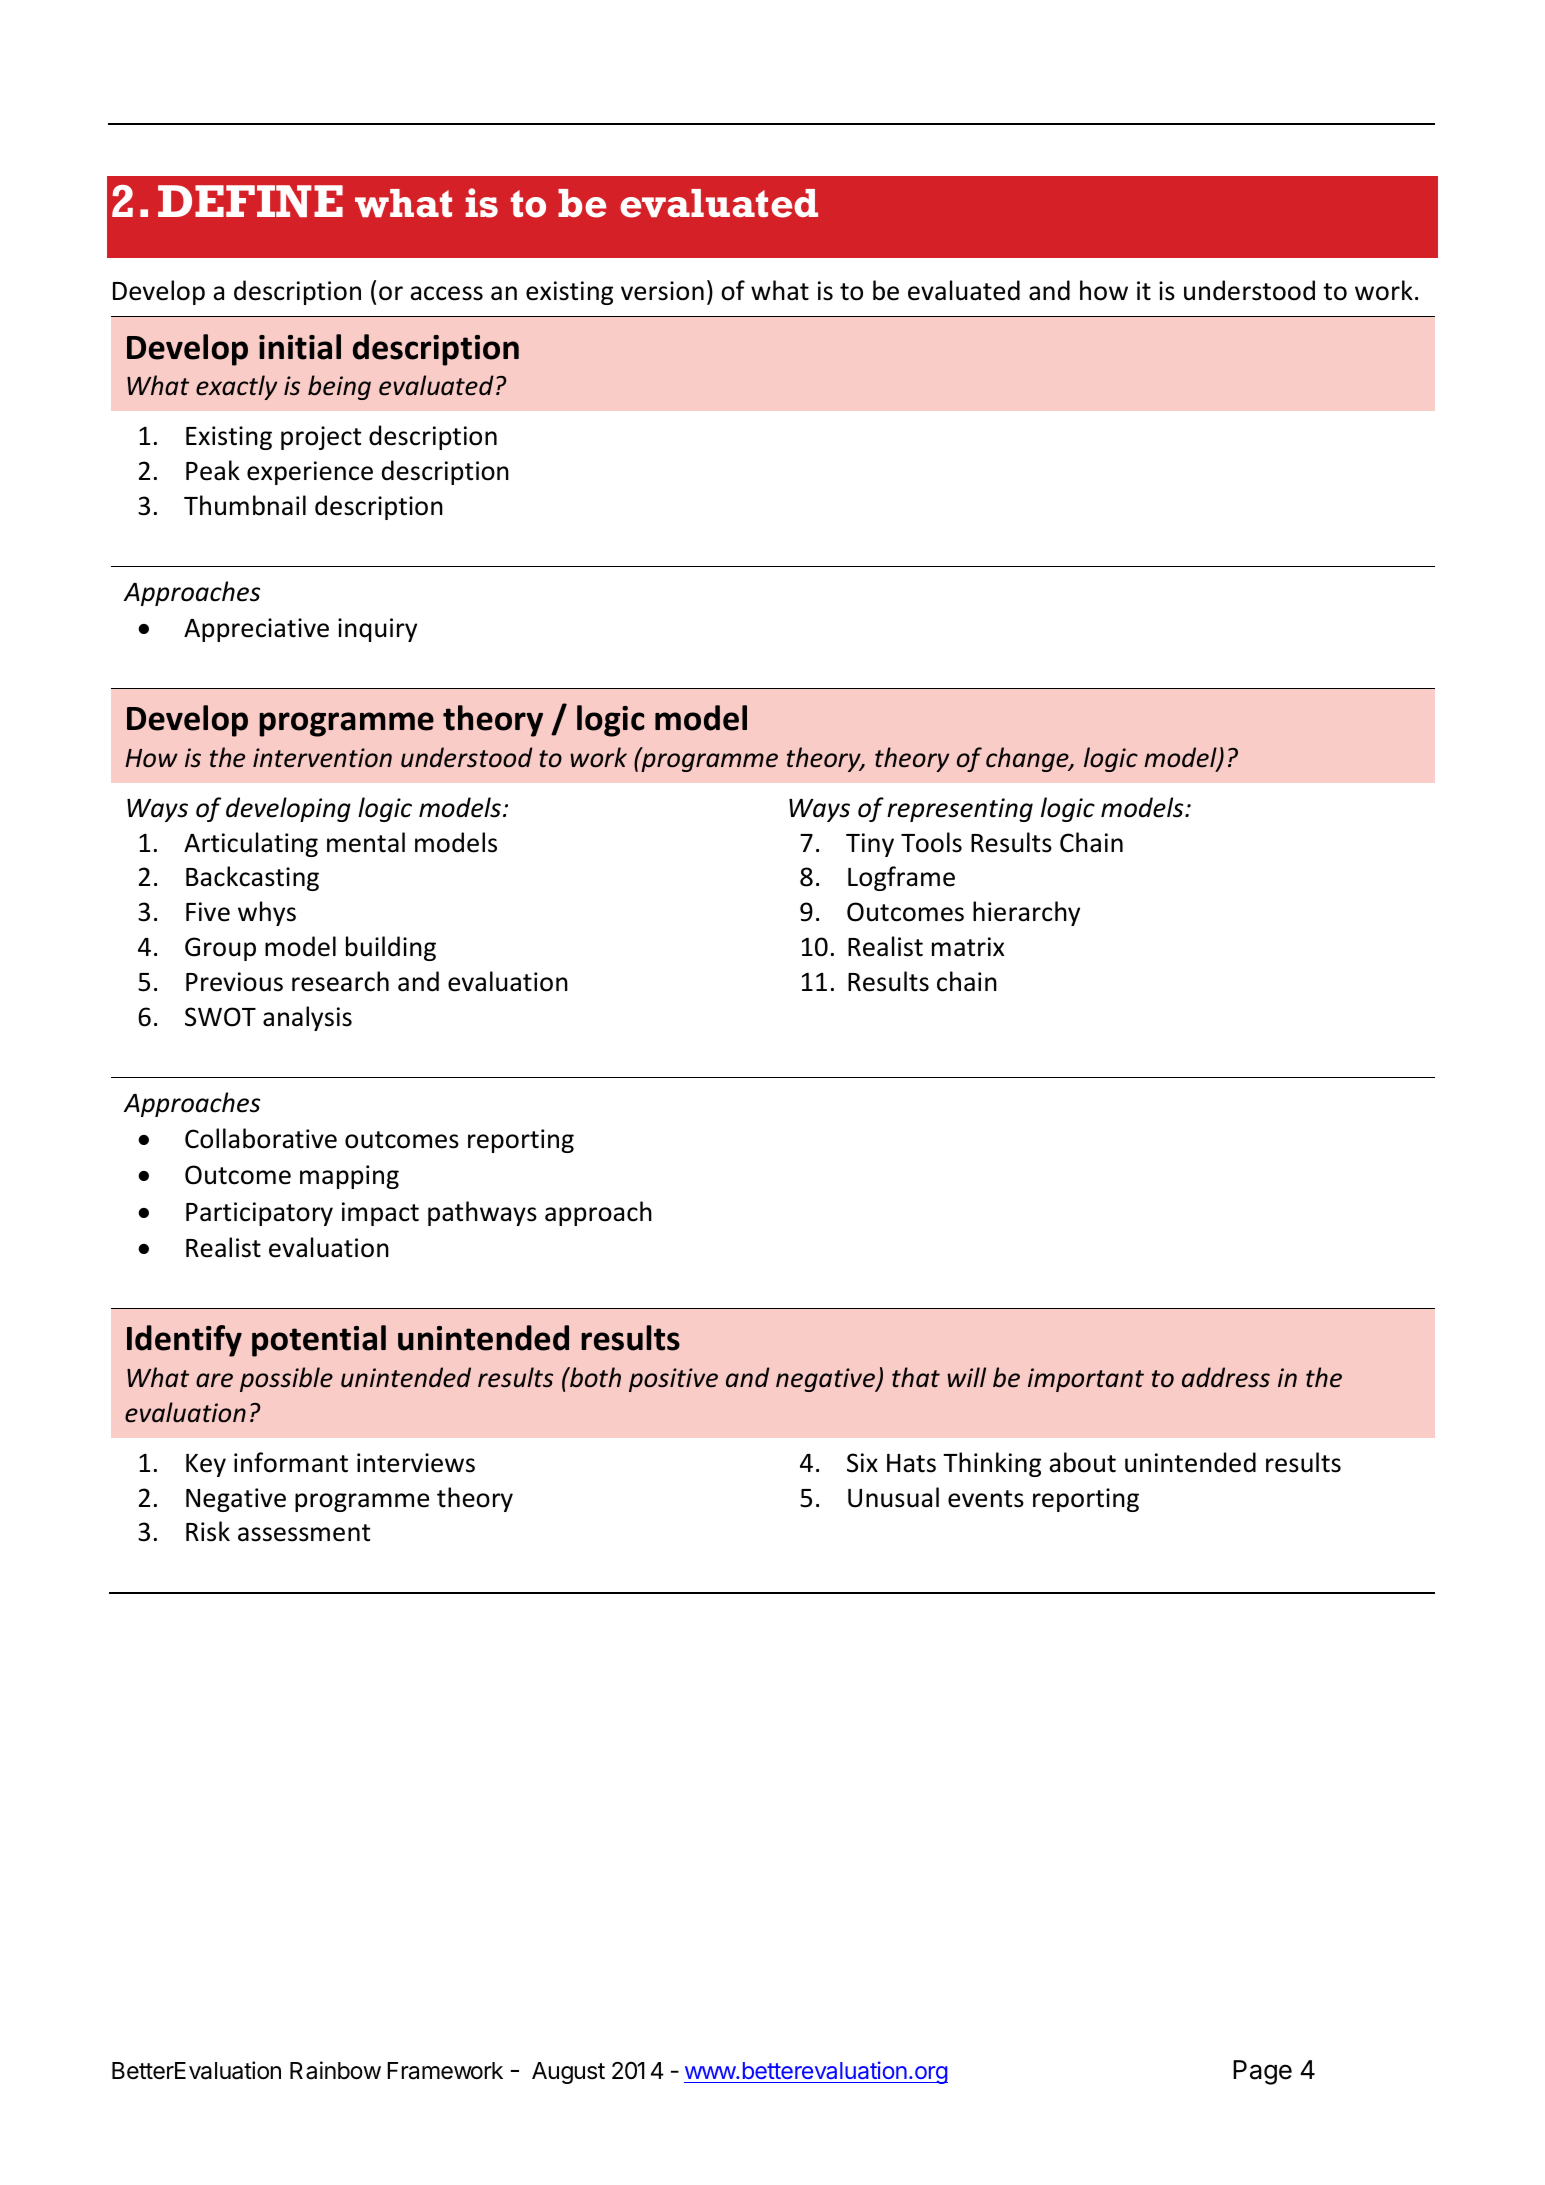 The width and height of the screenshot is (1545, 2185). I want to click on August, so click(568, 2073).
